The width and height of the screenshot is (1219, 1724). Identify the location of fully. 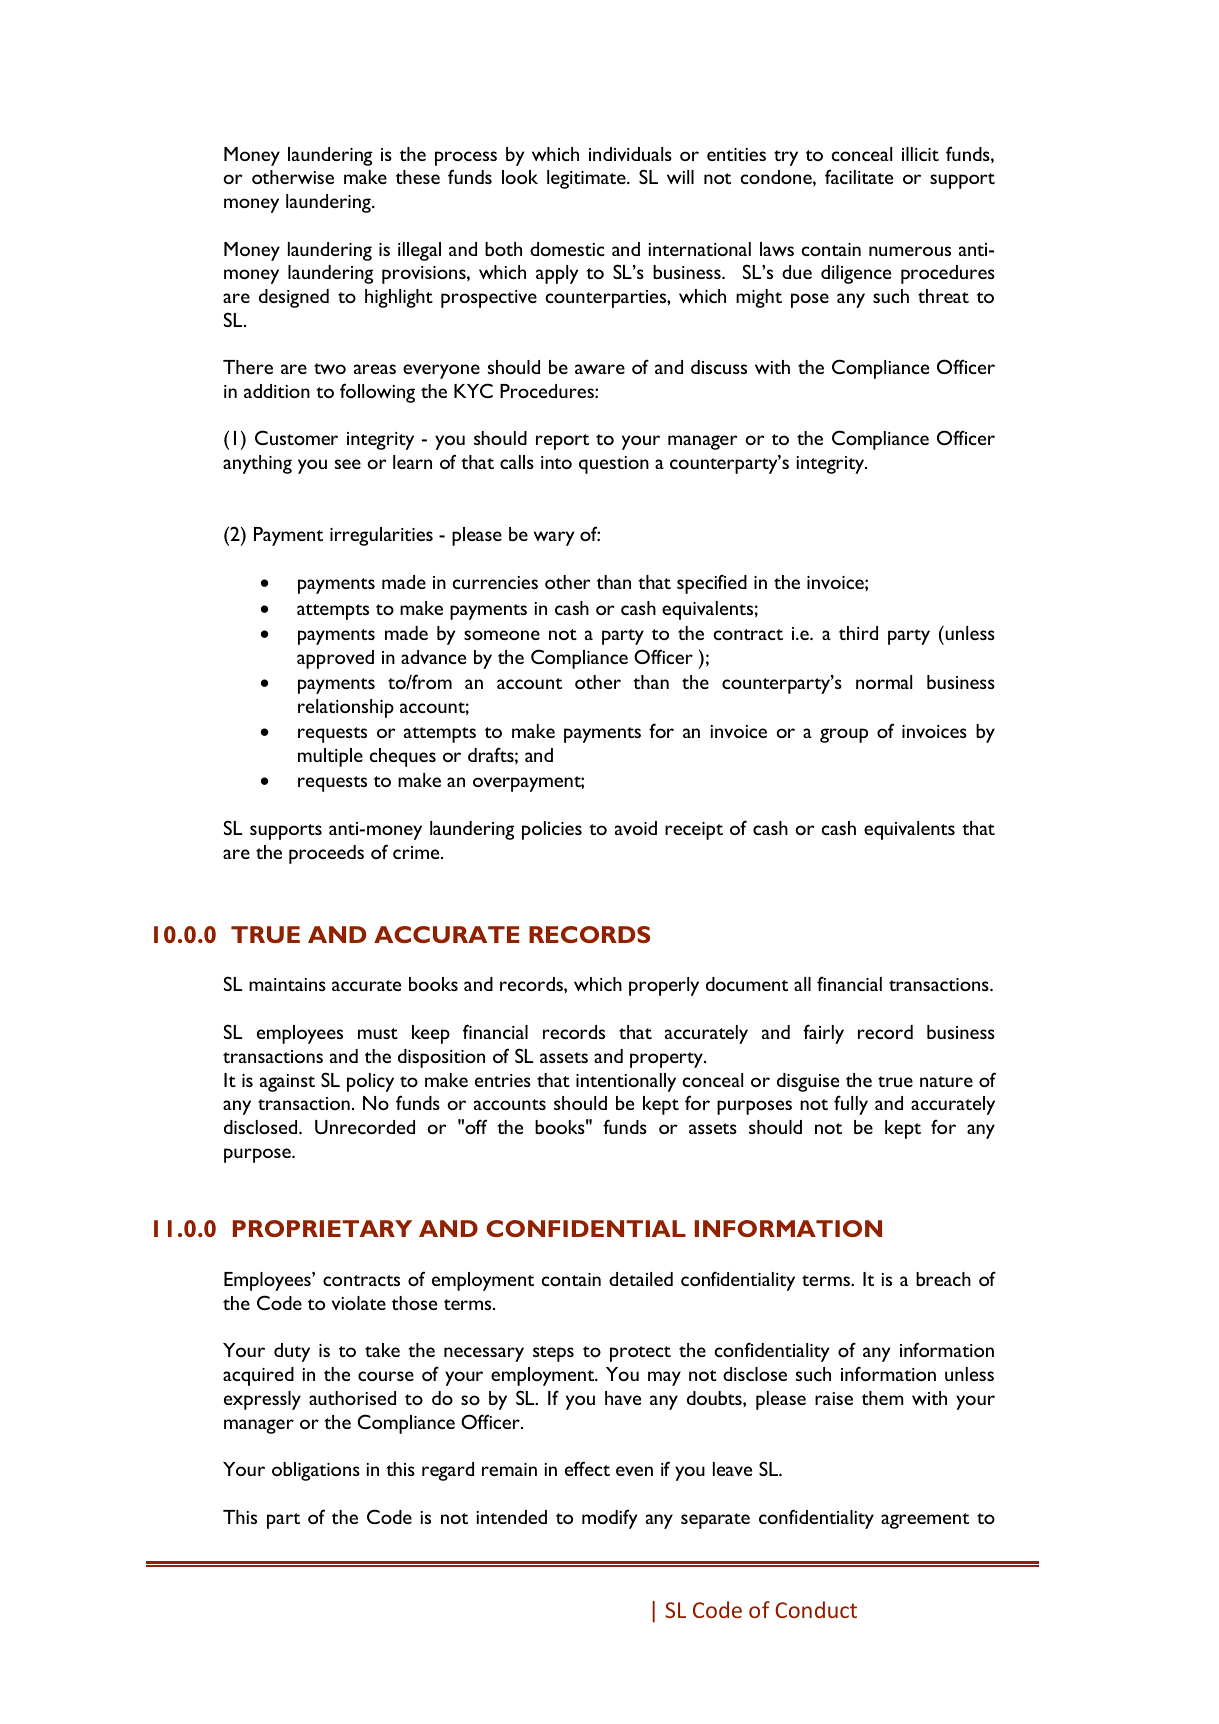
(851, 1105).
